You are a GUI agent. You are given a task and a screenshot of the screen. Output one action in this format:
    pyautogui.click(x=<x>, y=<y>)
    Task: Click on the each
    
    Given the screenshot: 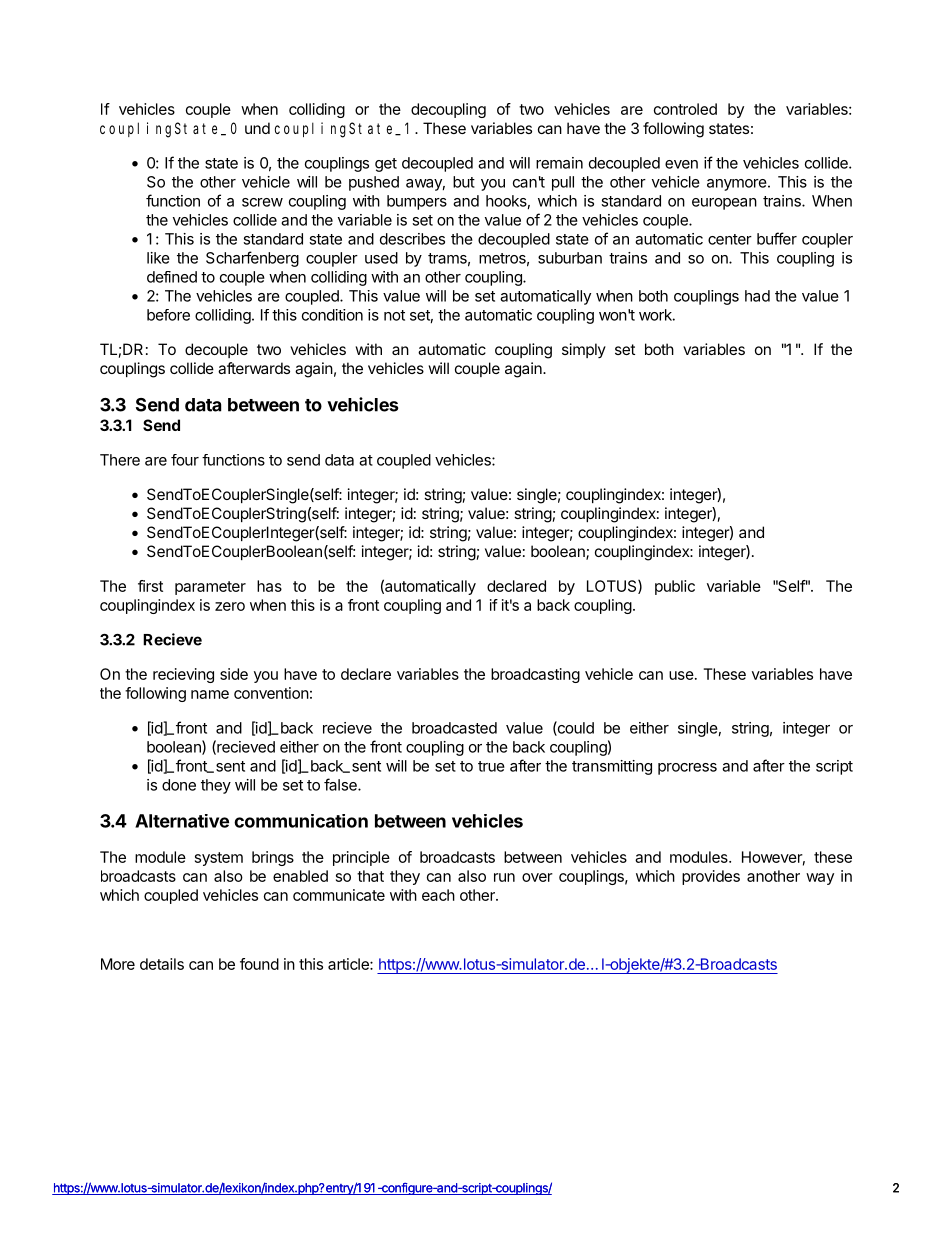 What is the action you would take?
    pyautogui.click(x=438, y=895)
